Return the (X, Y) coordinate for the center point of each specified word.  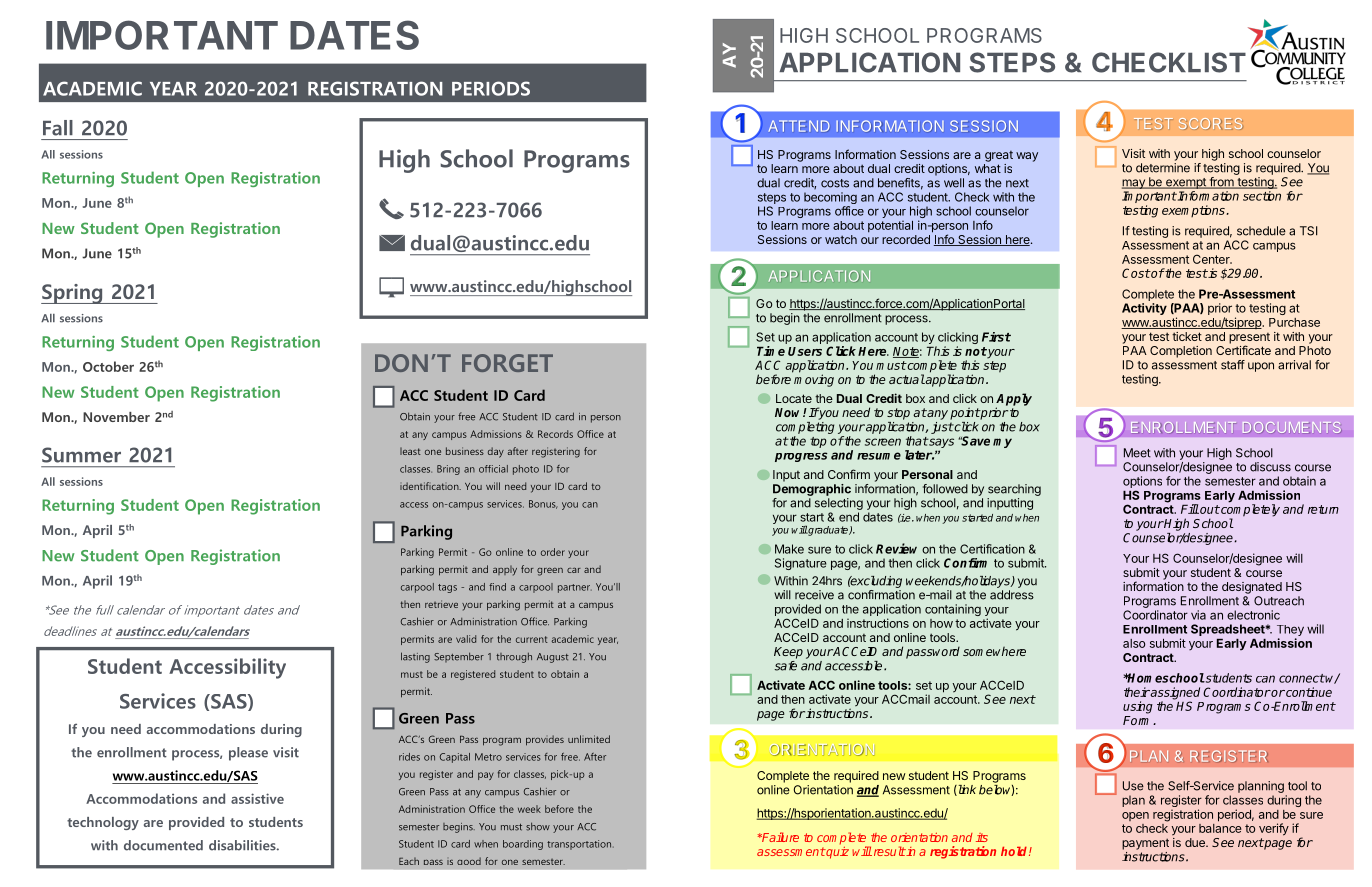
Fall (58, 128)
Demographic (812, 490)
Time (771, 351)
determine (1163, 168)
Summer (81, 455)
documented (163, 845)
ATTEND (799, 126)
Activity (1144, 309)
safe (786, 666)
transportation (580, 845)
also (1134, 643)
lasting (415, 657)
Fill (1190, 509)
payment (1145, 844)
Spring (73, 294)
